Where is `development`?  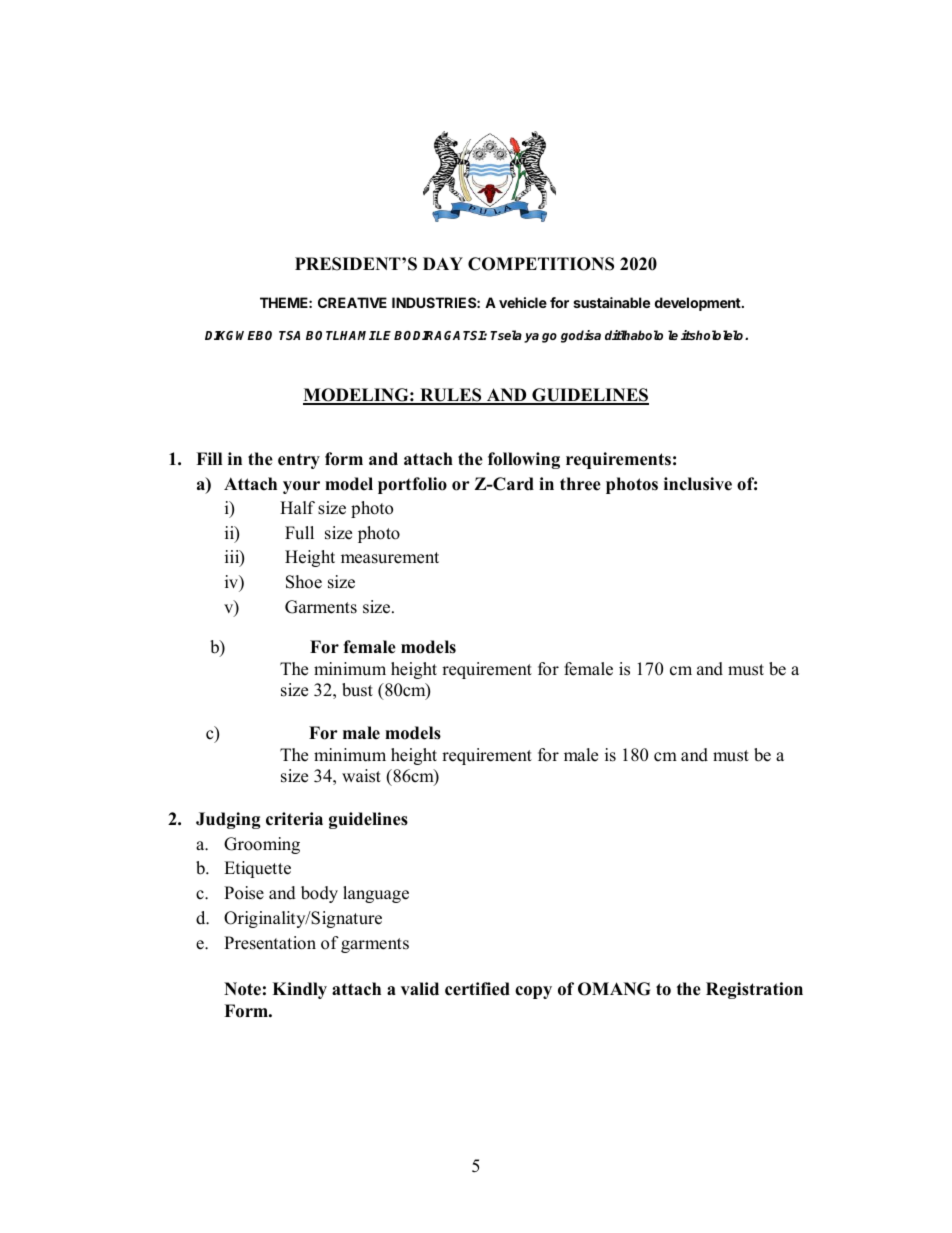
development is located at coordinates (699, 304).
